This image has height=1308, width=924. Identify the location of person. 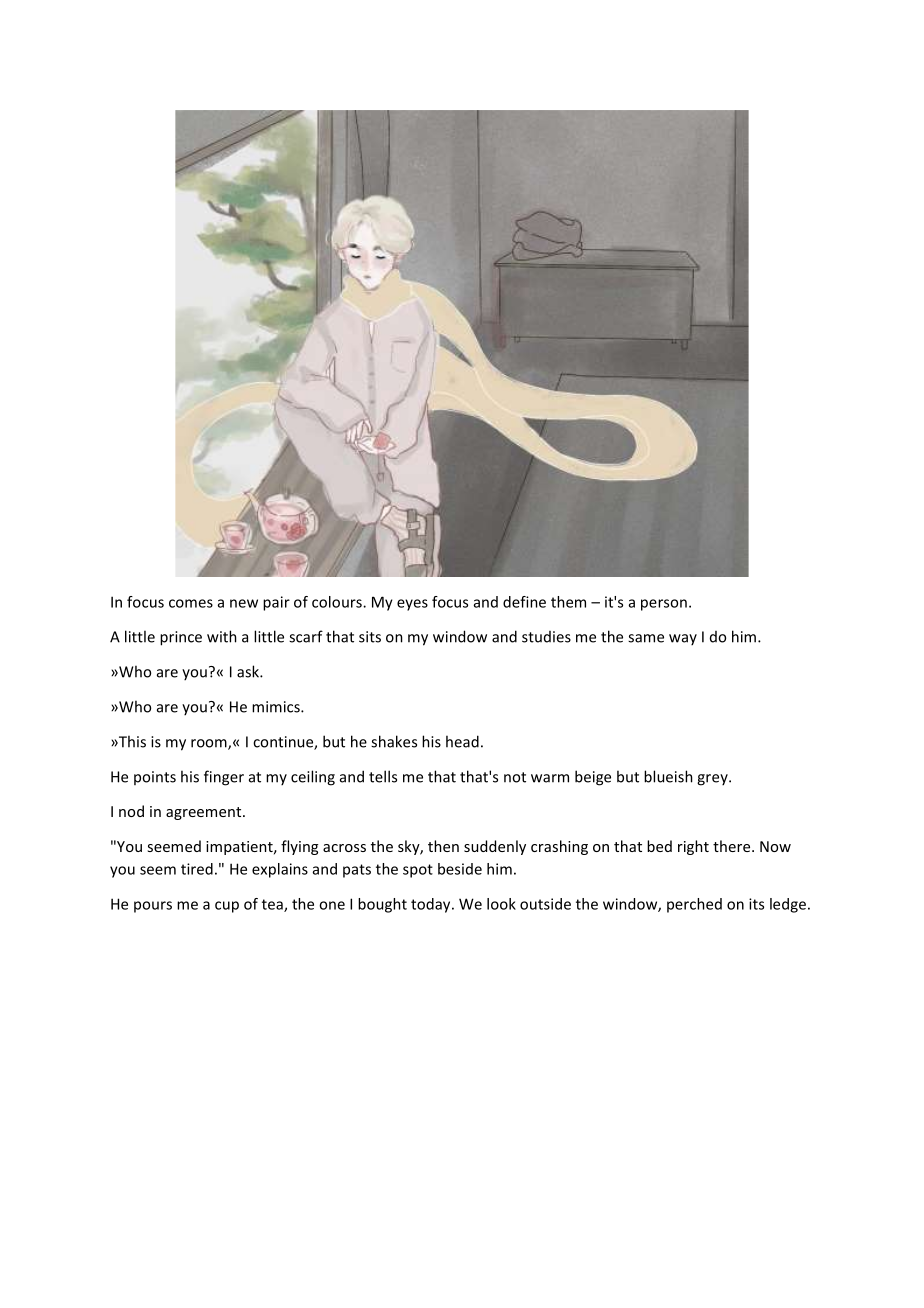
(664, 605).
